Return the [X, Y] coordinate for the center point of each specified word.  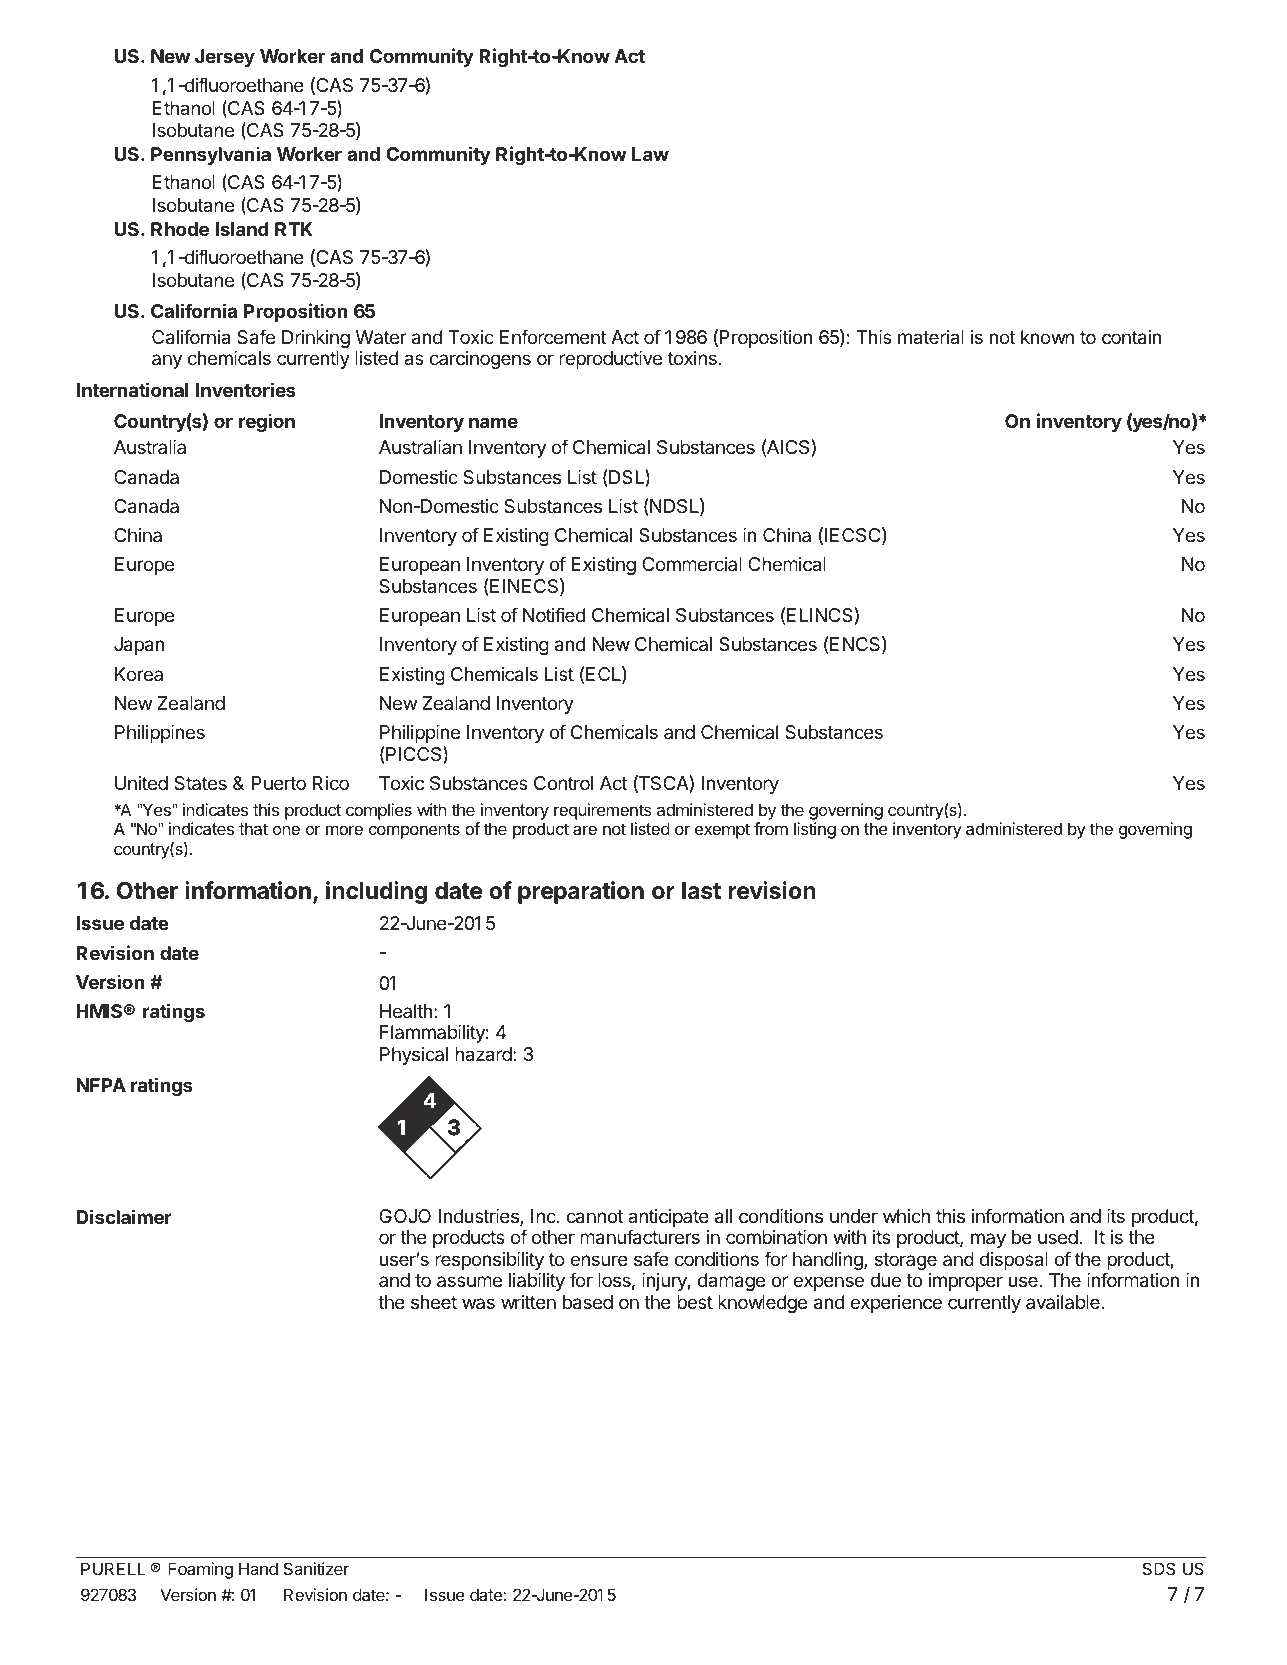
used [1058, 1237]
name [493, 422]
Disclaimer [124, 1216]
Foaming [200, 1570]
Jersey [225, 58]
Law [650, 154]
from [771, 828]
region [267, 422]
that [253, 828]
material [931, 337]
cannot [594, 1217]
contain [1132, 337]
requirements [603, 811]
